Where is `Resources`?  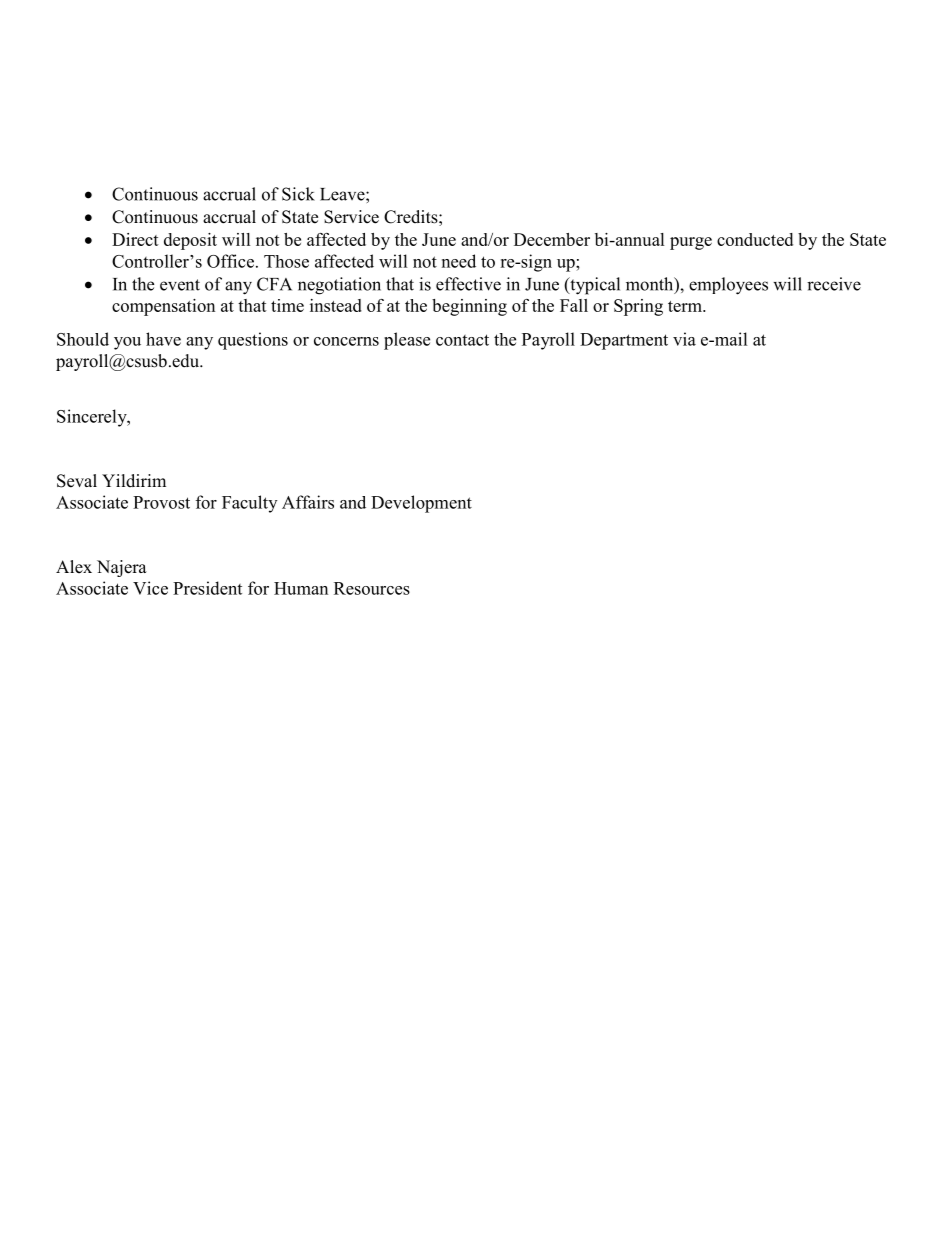 Resources is located at coordinates (372, 588).
